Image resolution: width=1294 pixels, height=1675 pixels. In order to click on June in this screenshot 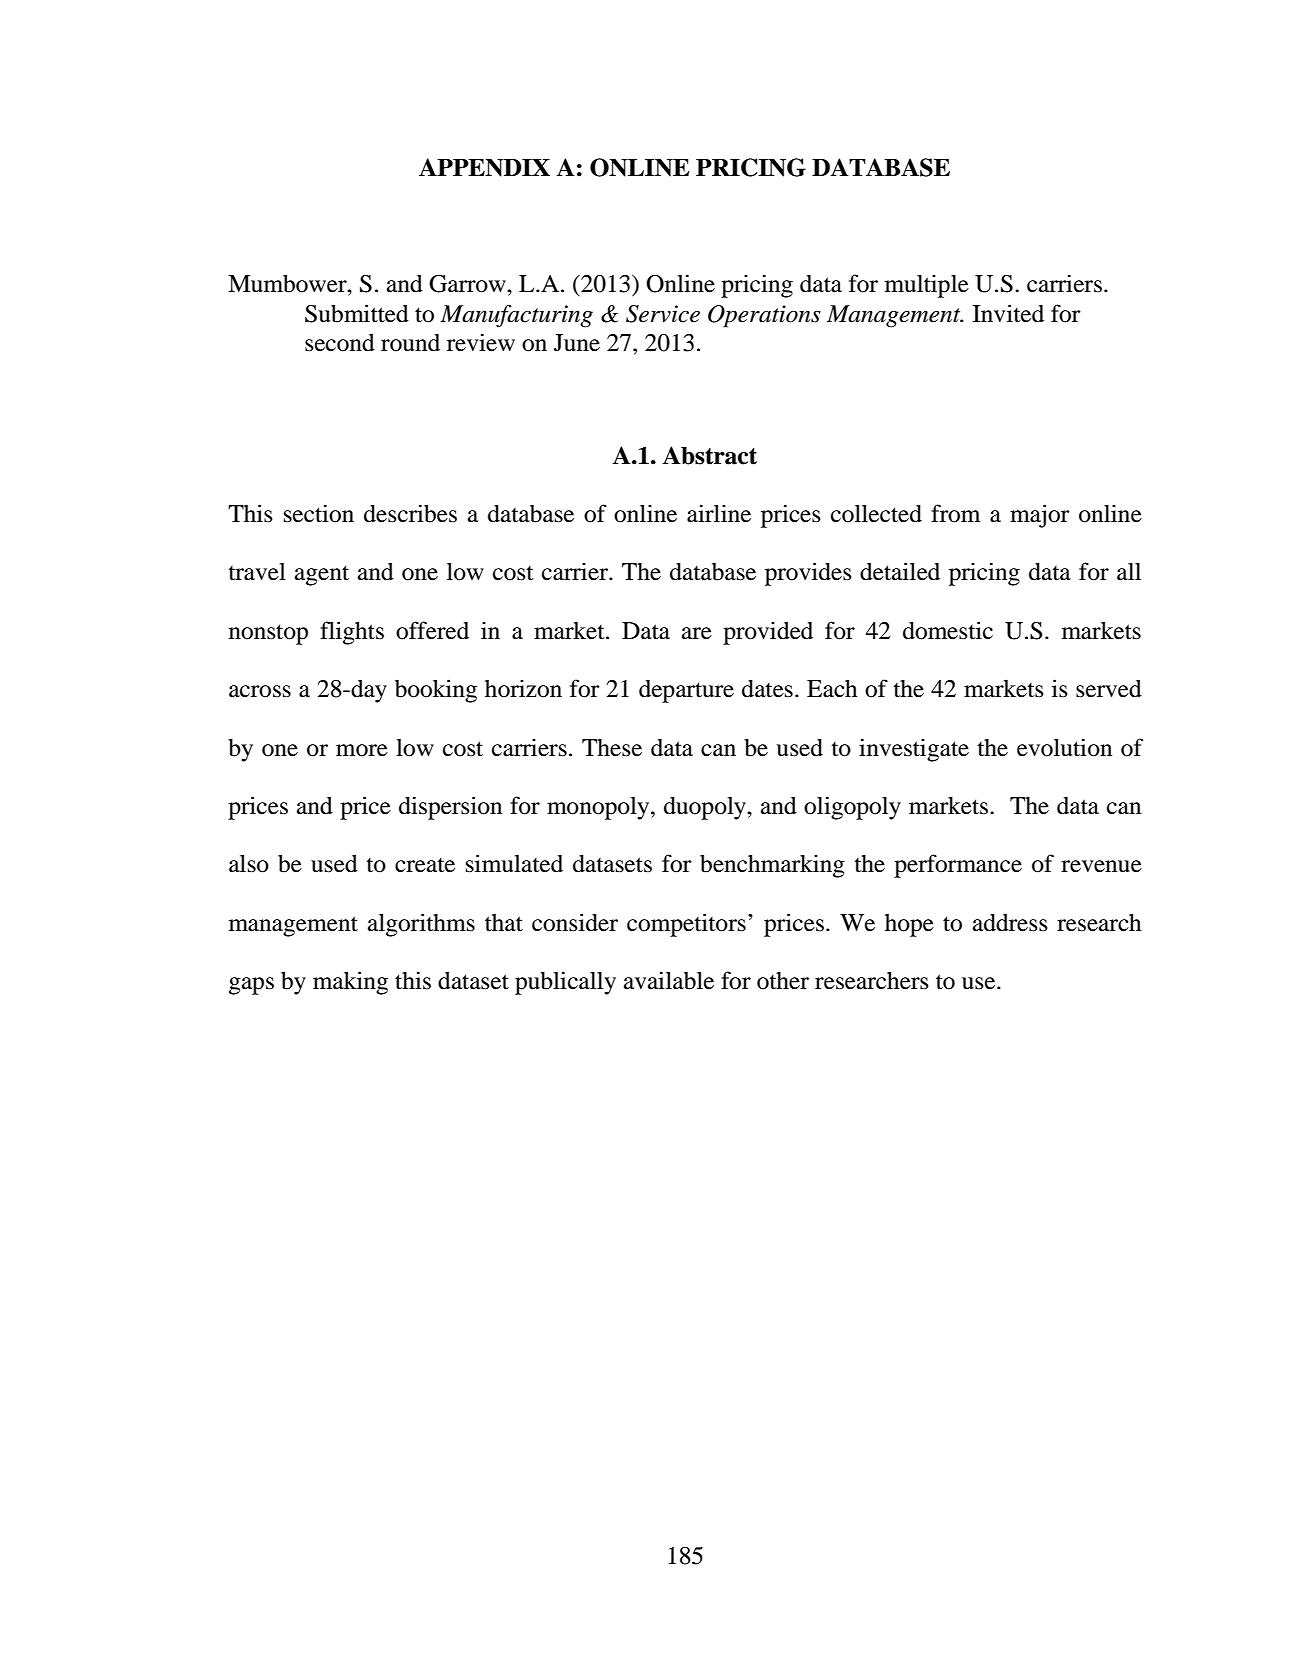, I will do `click(577, 343)`.
